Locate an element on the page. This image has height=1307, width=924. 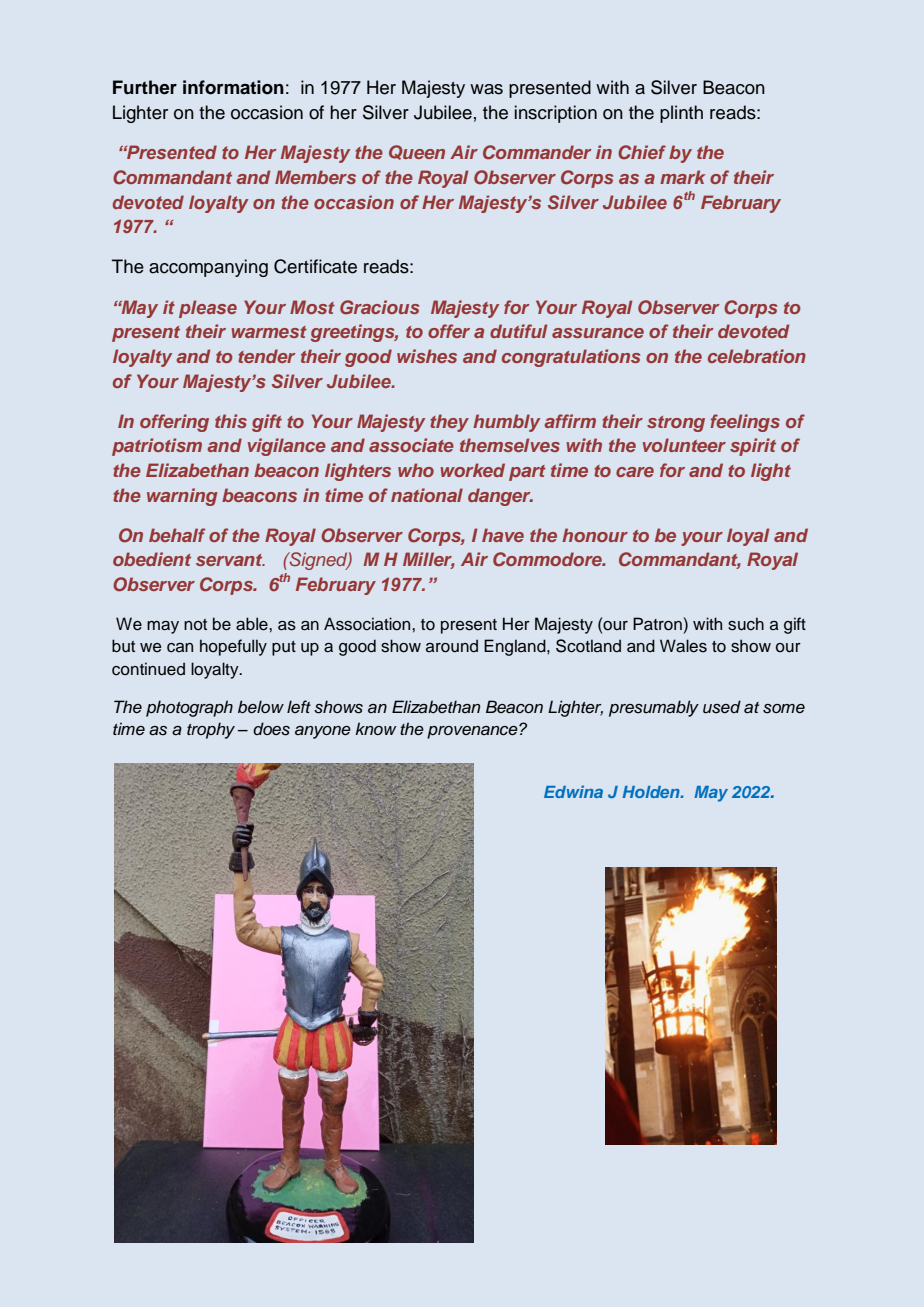
such is located at coordinates (746, 624).
